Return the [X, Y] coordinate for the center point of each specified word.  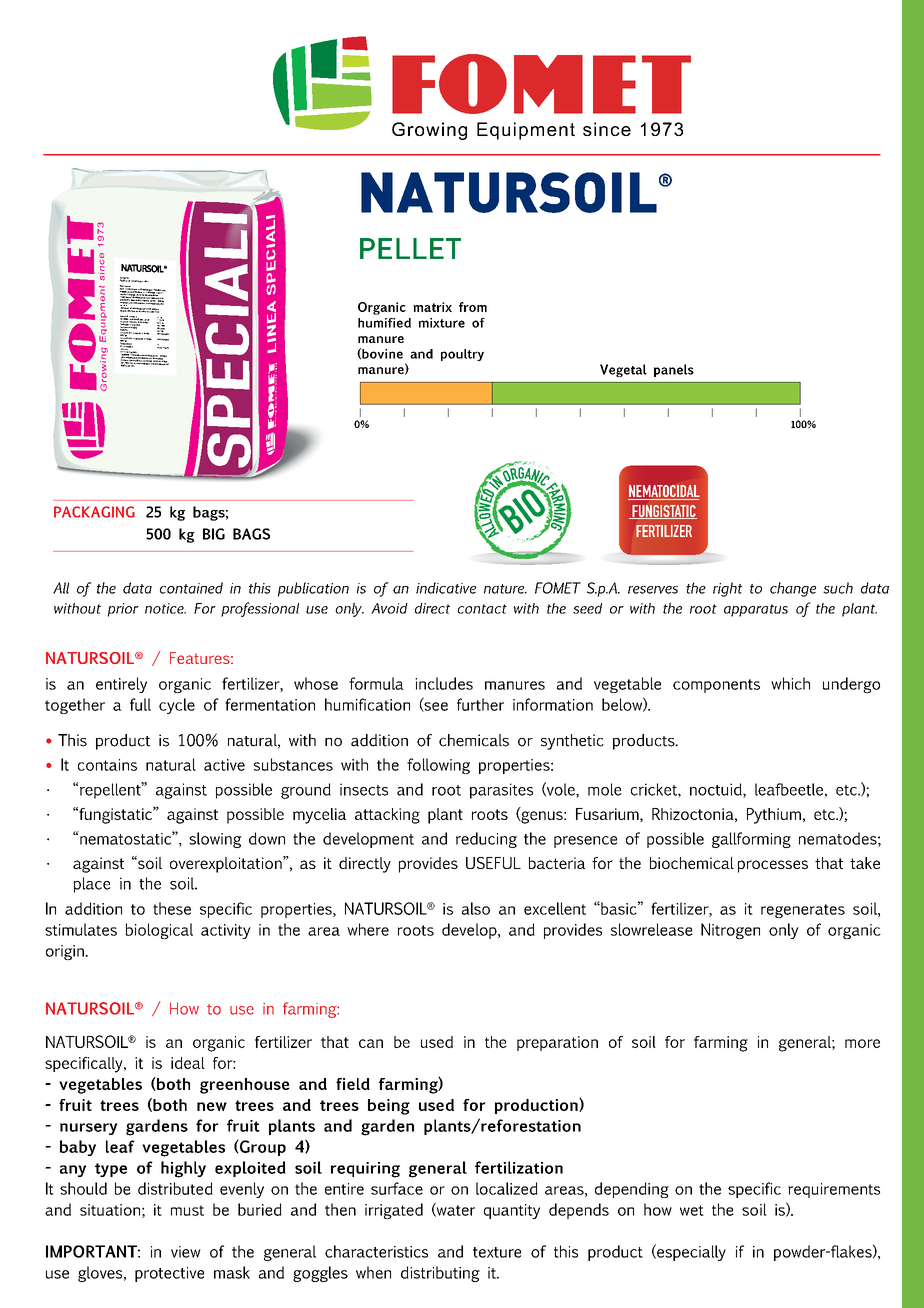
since [607, 129]
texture [497, 1252]
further [480, 704]
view [186, 1252]
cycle [177, 706]
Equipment [526, 131]
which [790, 683]
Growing [429, 131]
